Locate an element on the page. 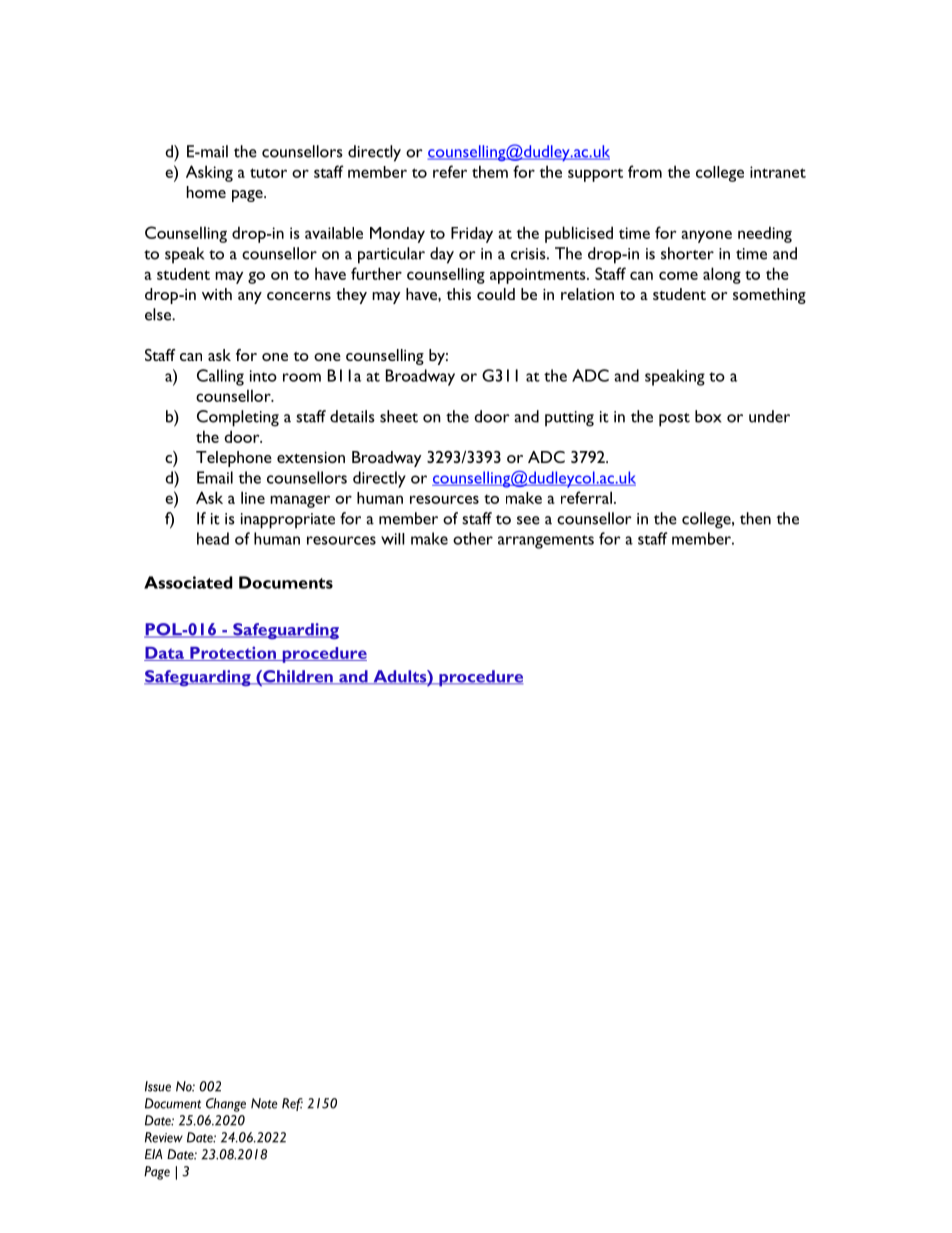 The width and height of the page is (952, 1233). then is located at coordinates (755, 518).
